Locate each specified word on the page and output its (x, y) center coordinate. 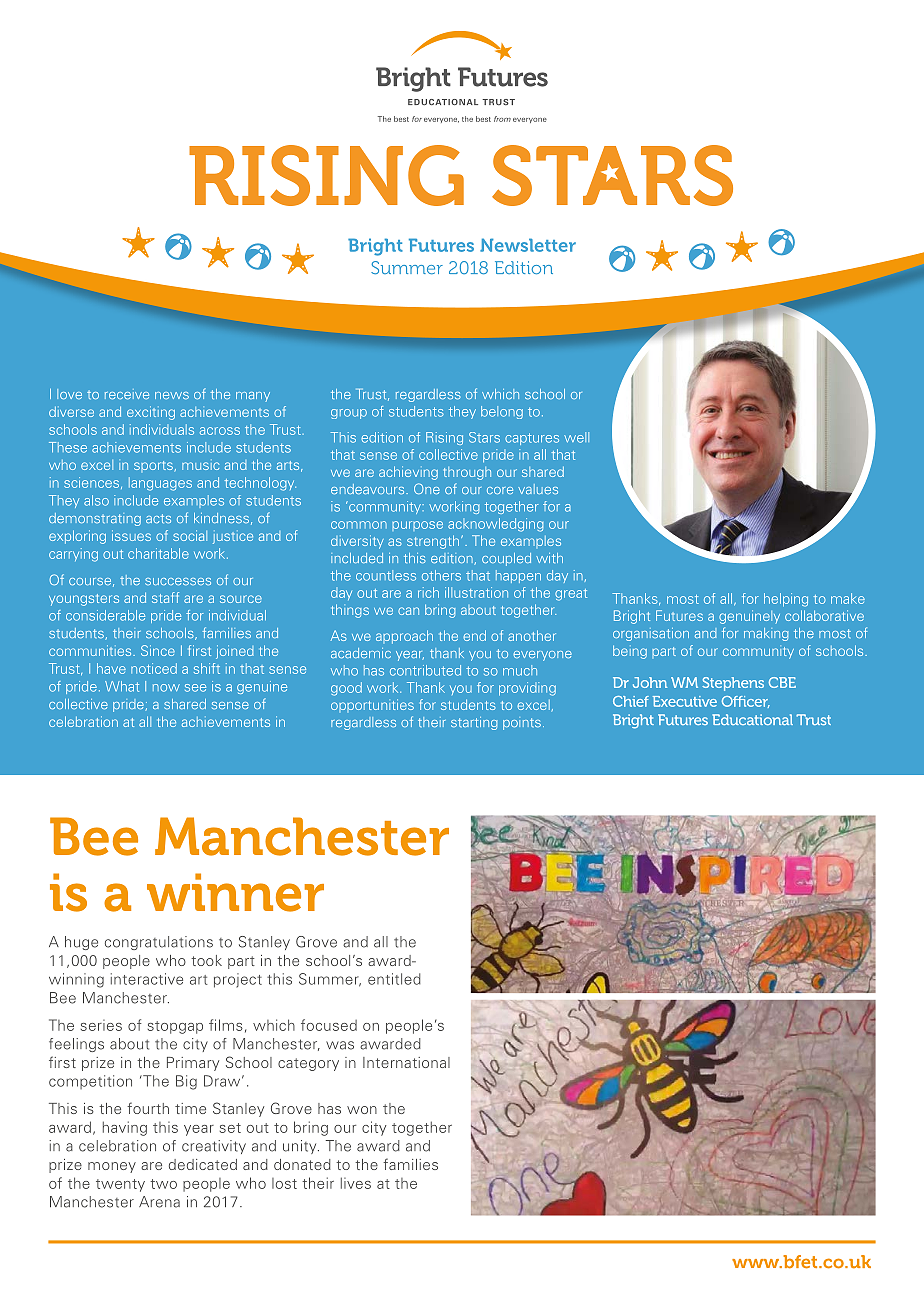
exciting (151, 413)
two (163, 1184)
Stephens (733, 684)
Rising (444, 438)
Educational (752, 719)
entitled (394, 979)
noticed (154, 668)
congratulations (159, 943)
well (576, 437)
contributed (425, 670)
